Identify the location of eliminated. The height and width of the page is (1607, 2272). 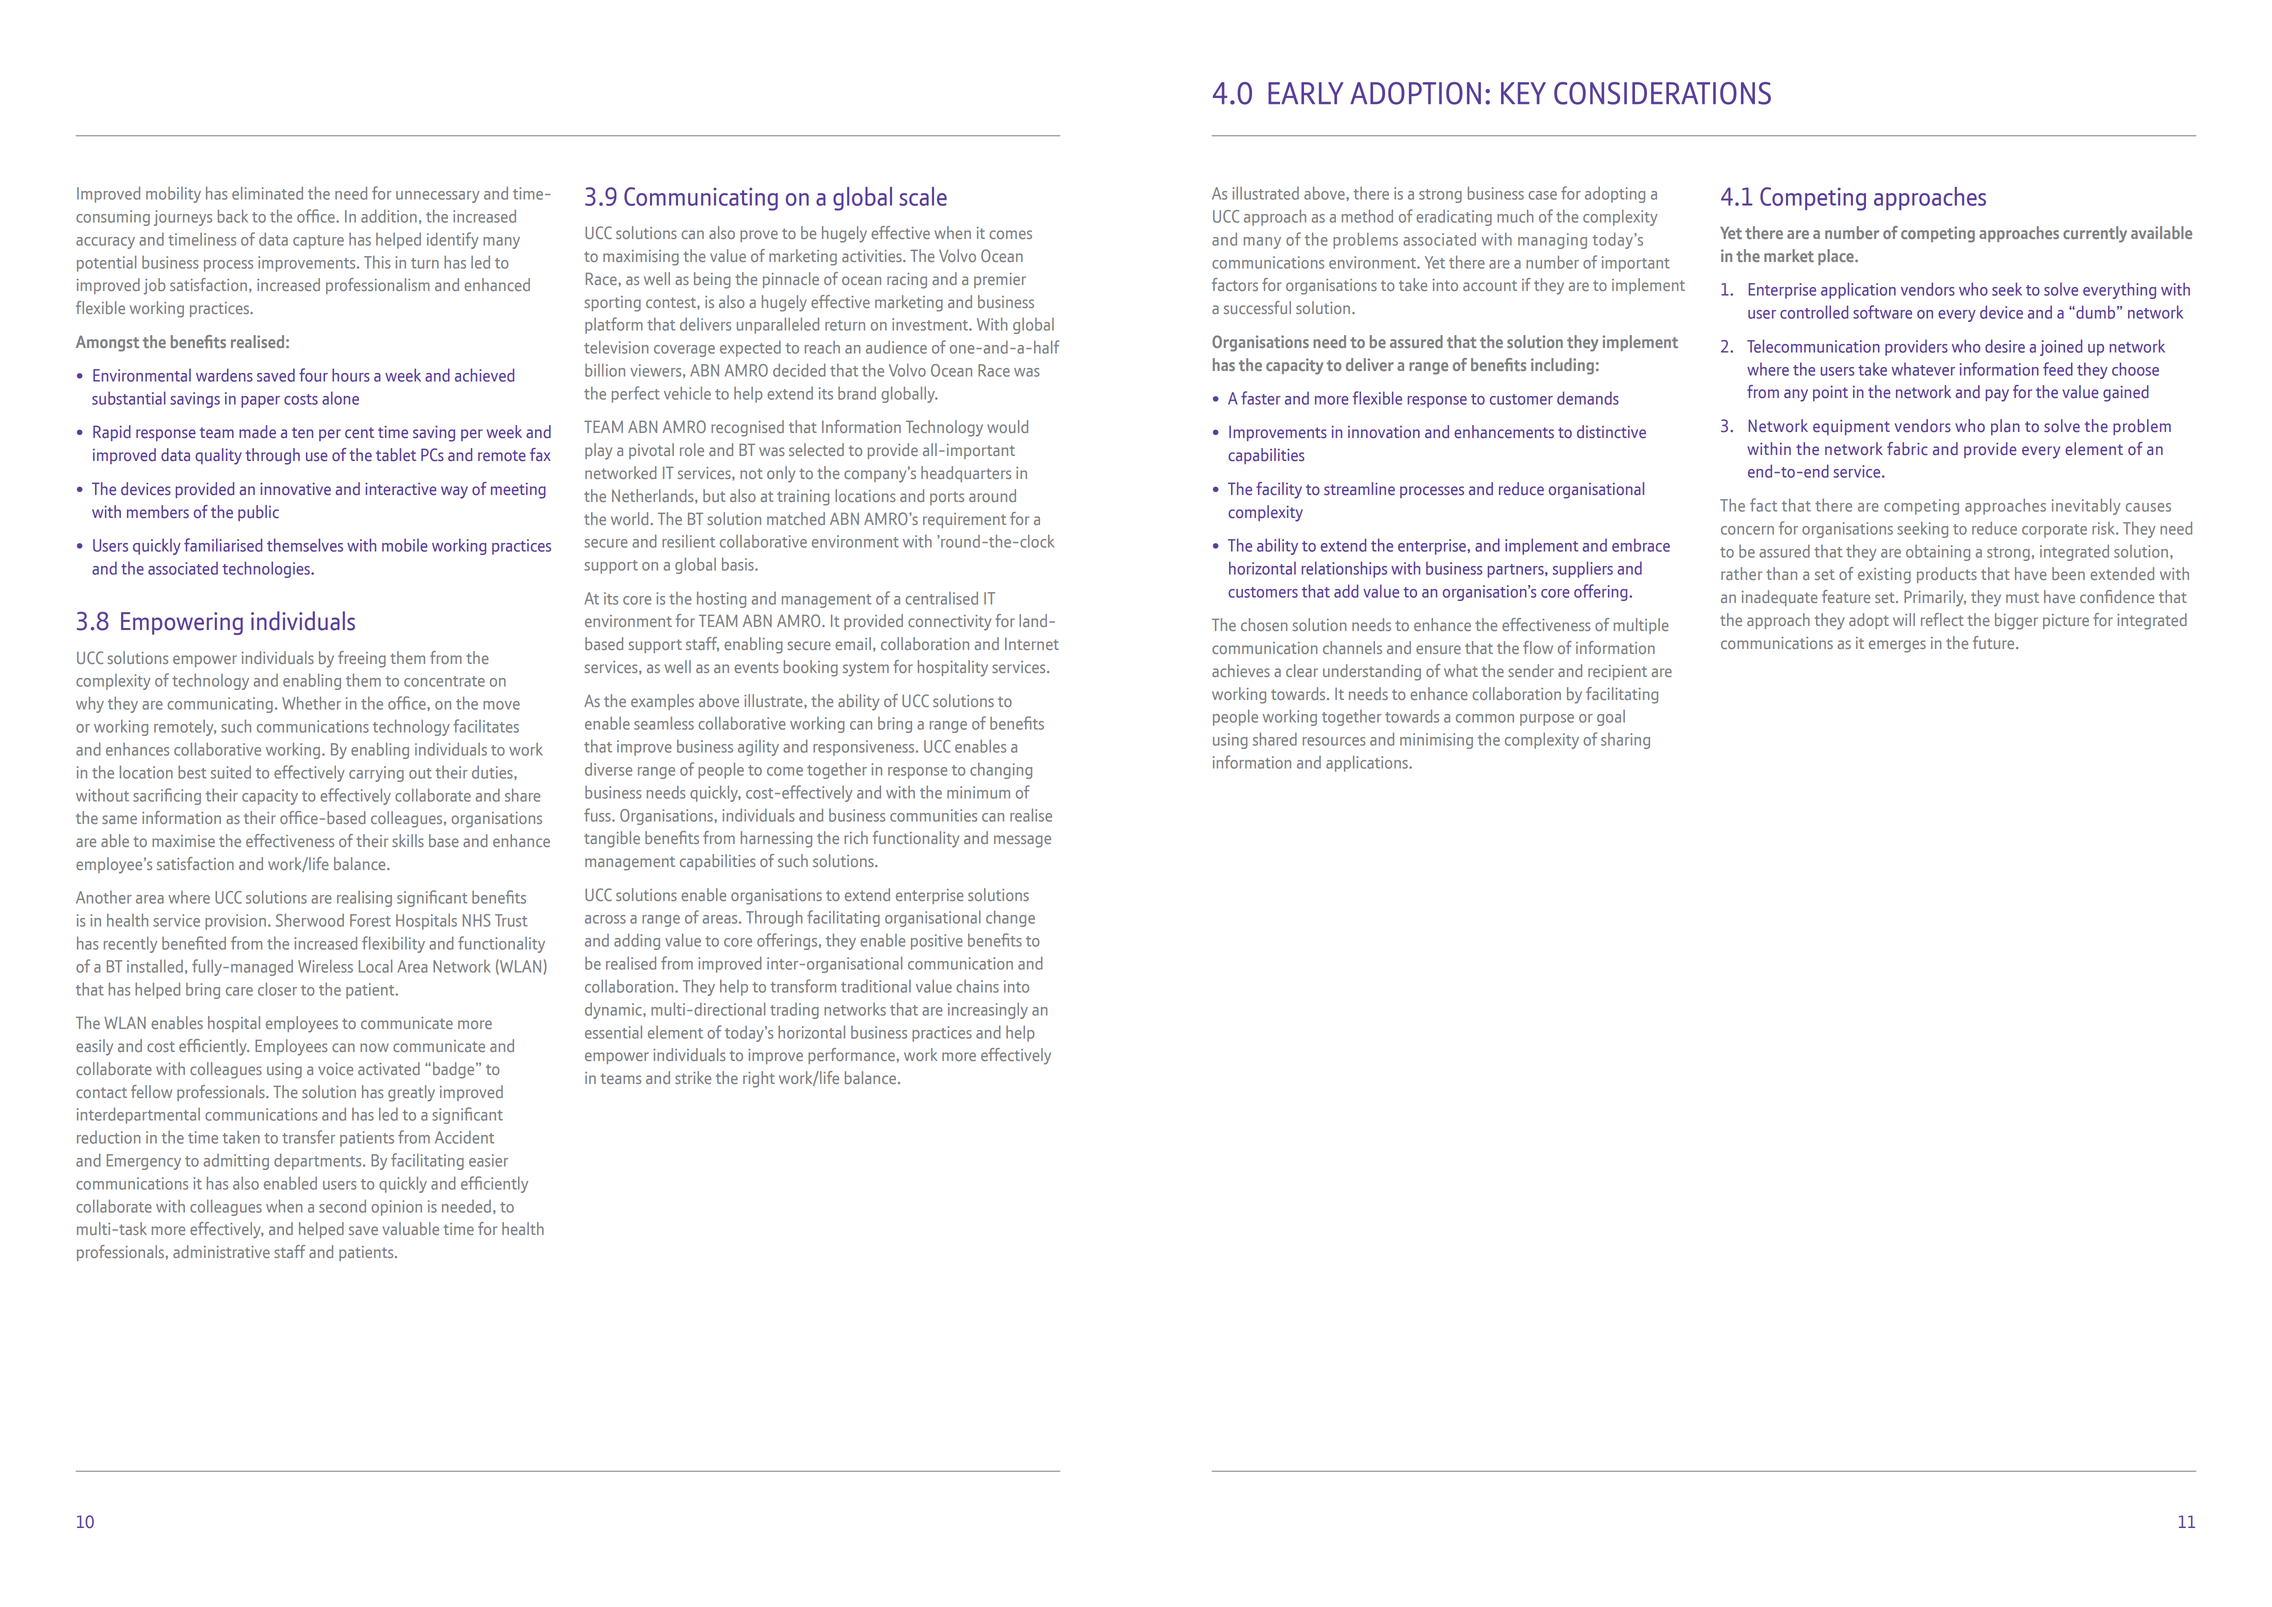
(267, 193).
